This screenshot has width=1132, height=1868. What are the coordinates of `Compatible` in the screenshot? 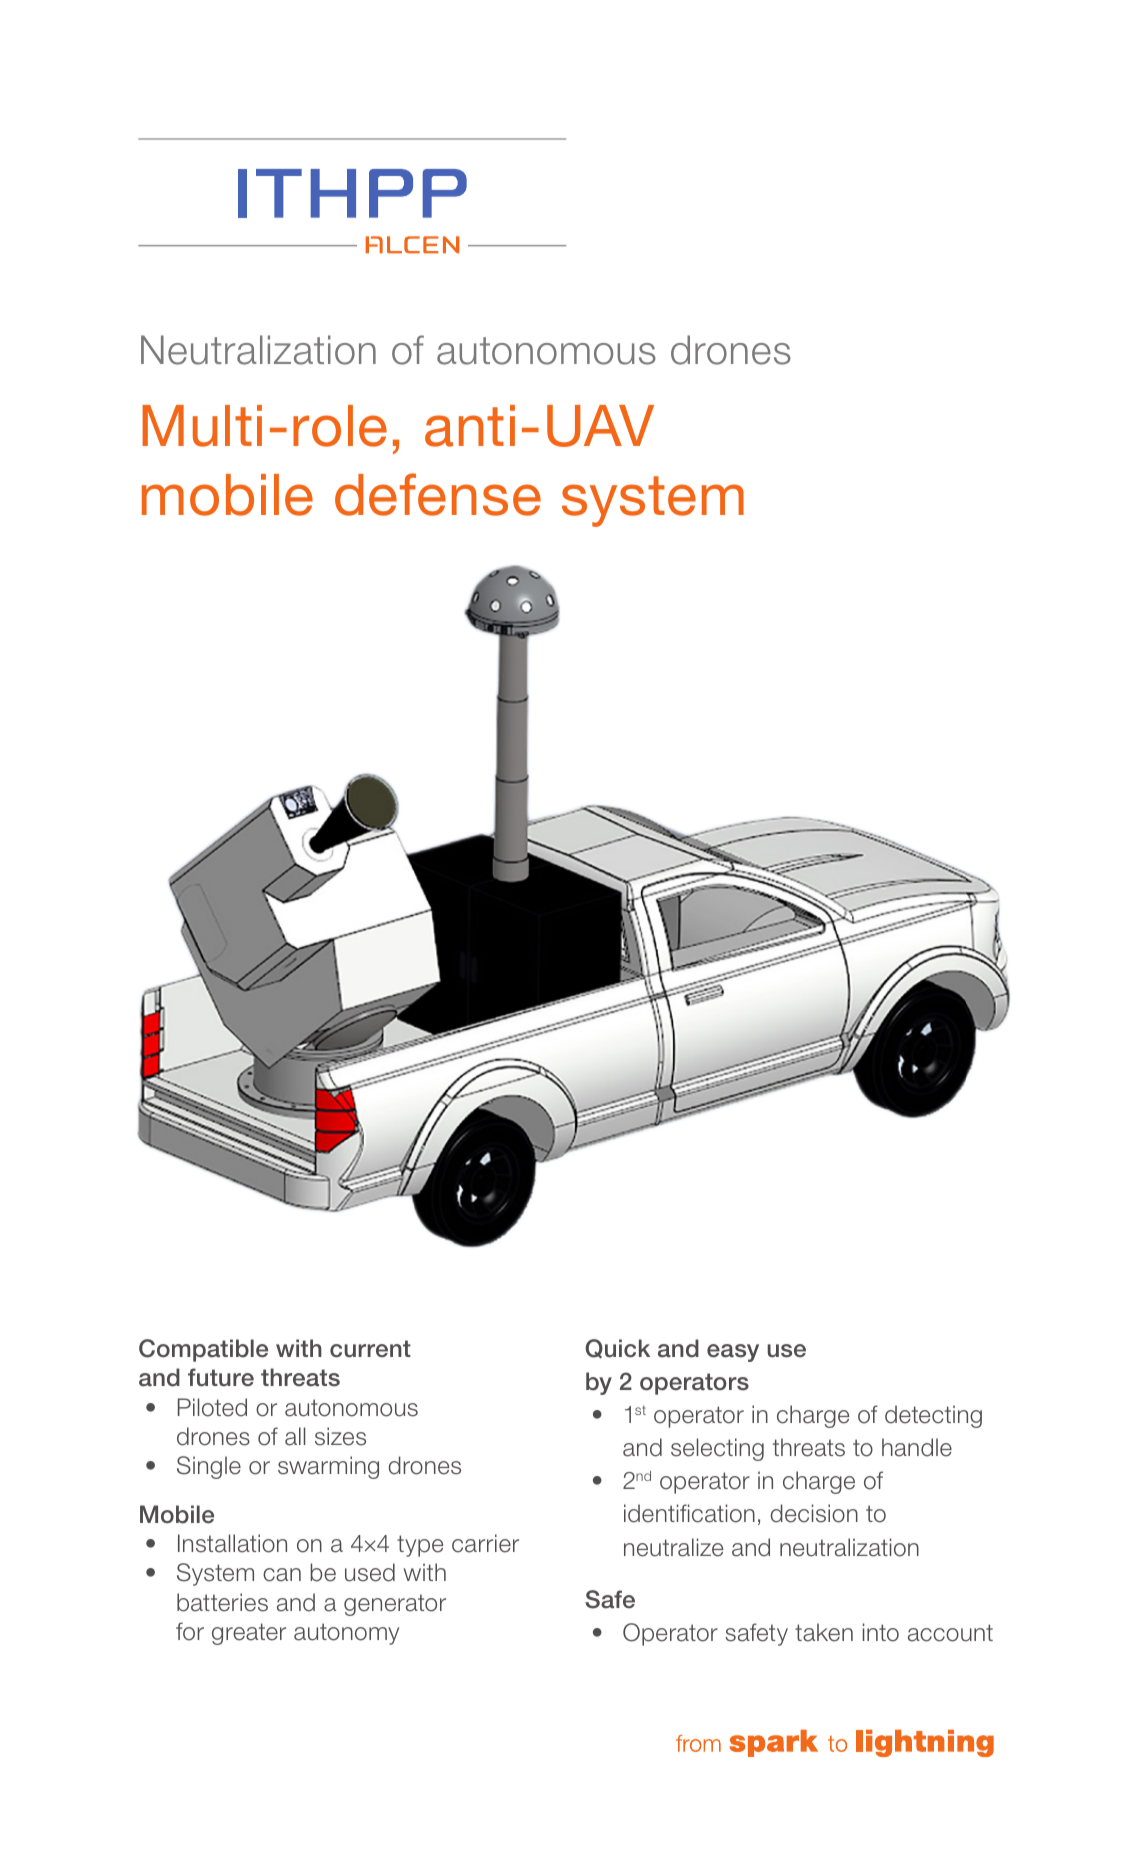 It's located at (203, 1350).
